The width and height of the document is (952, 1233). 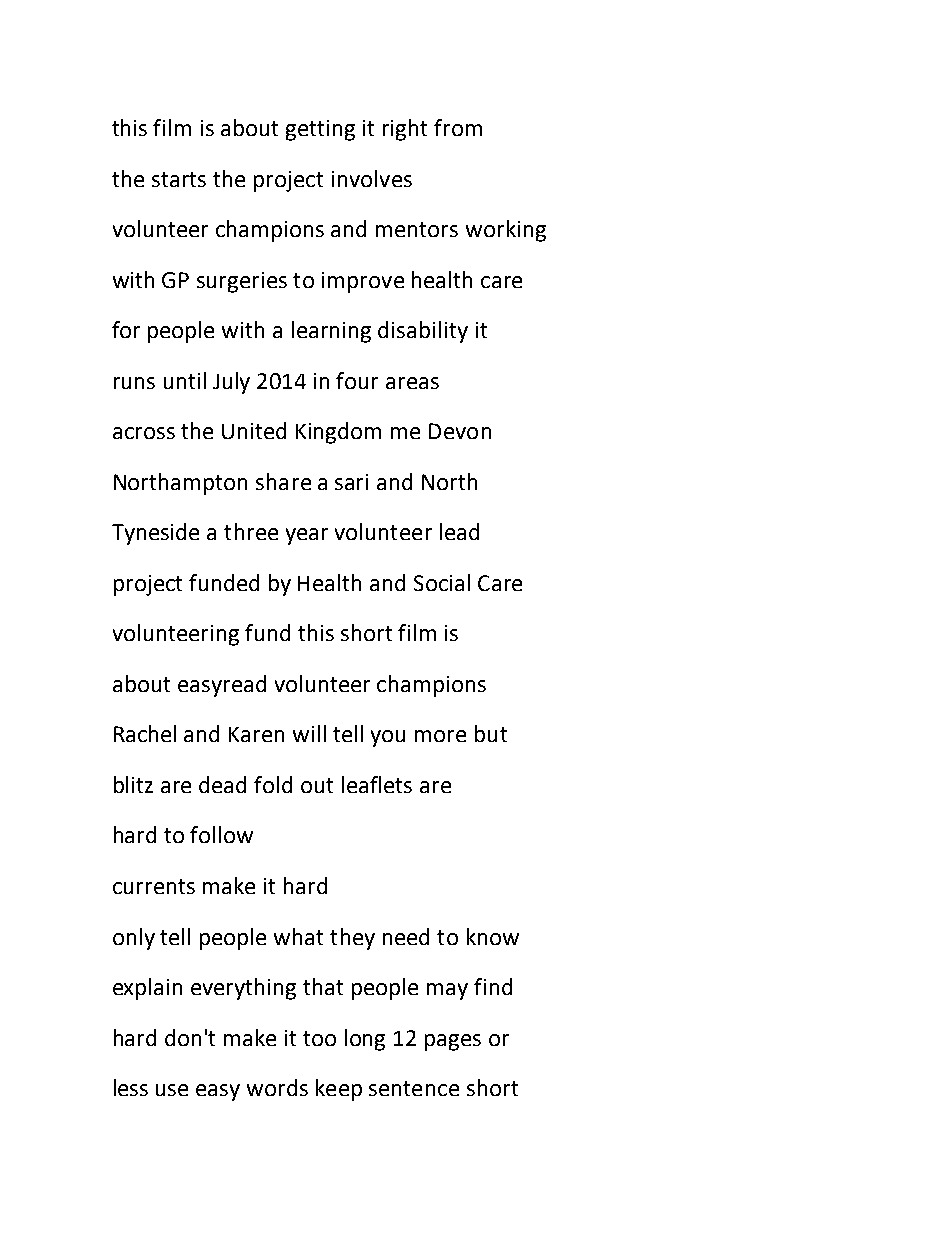 I want to click on getting, so click(x=320, y=130).
